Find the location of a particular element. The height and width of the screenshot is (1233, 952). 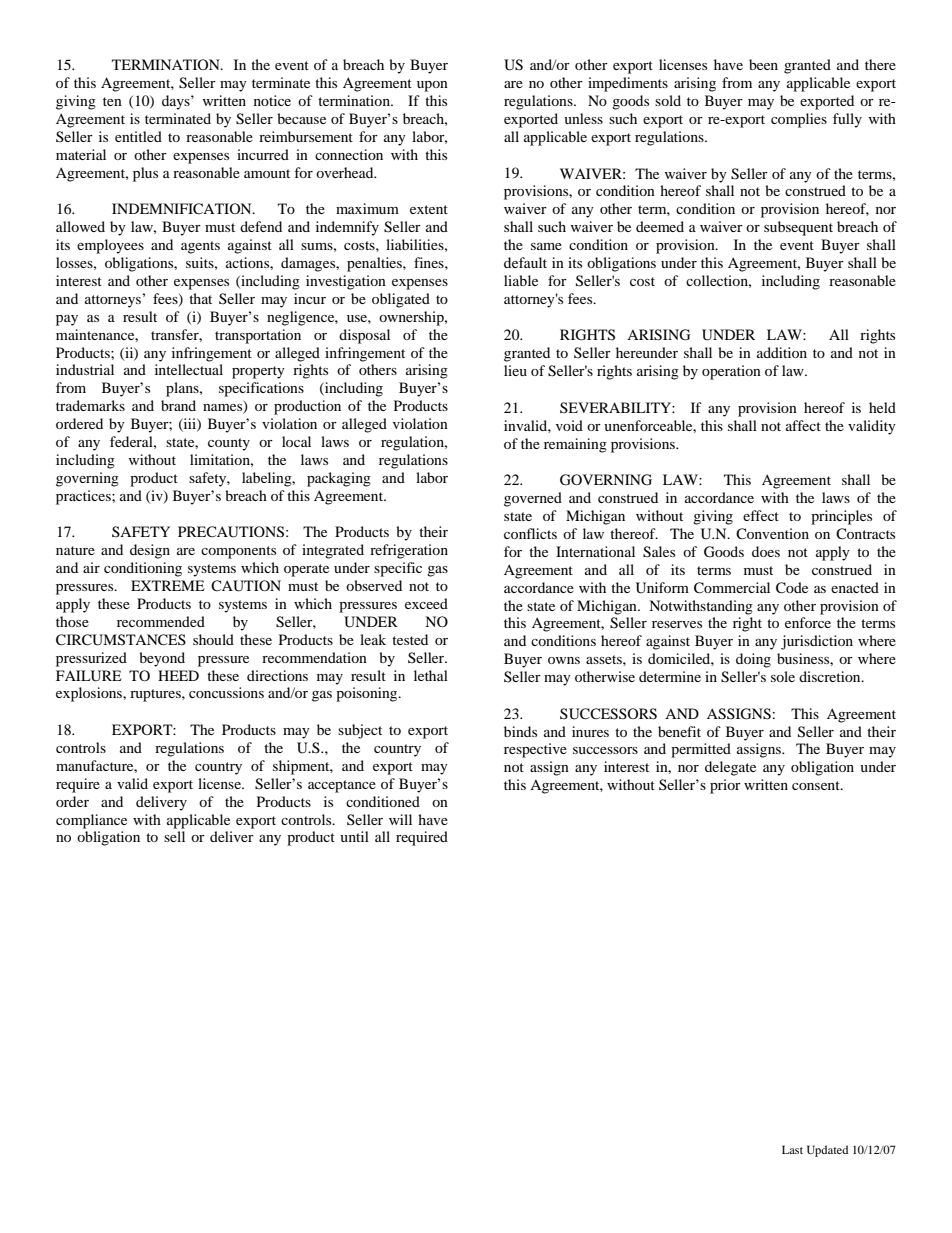

compliance is located at coordinates (91, 821).
